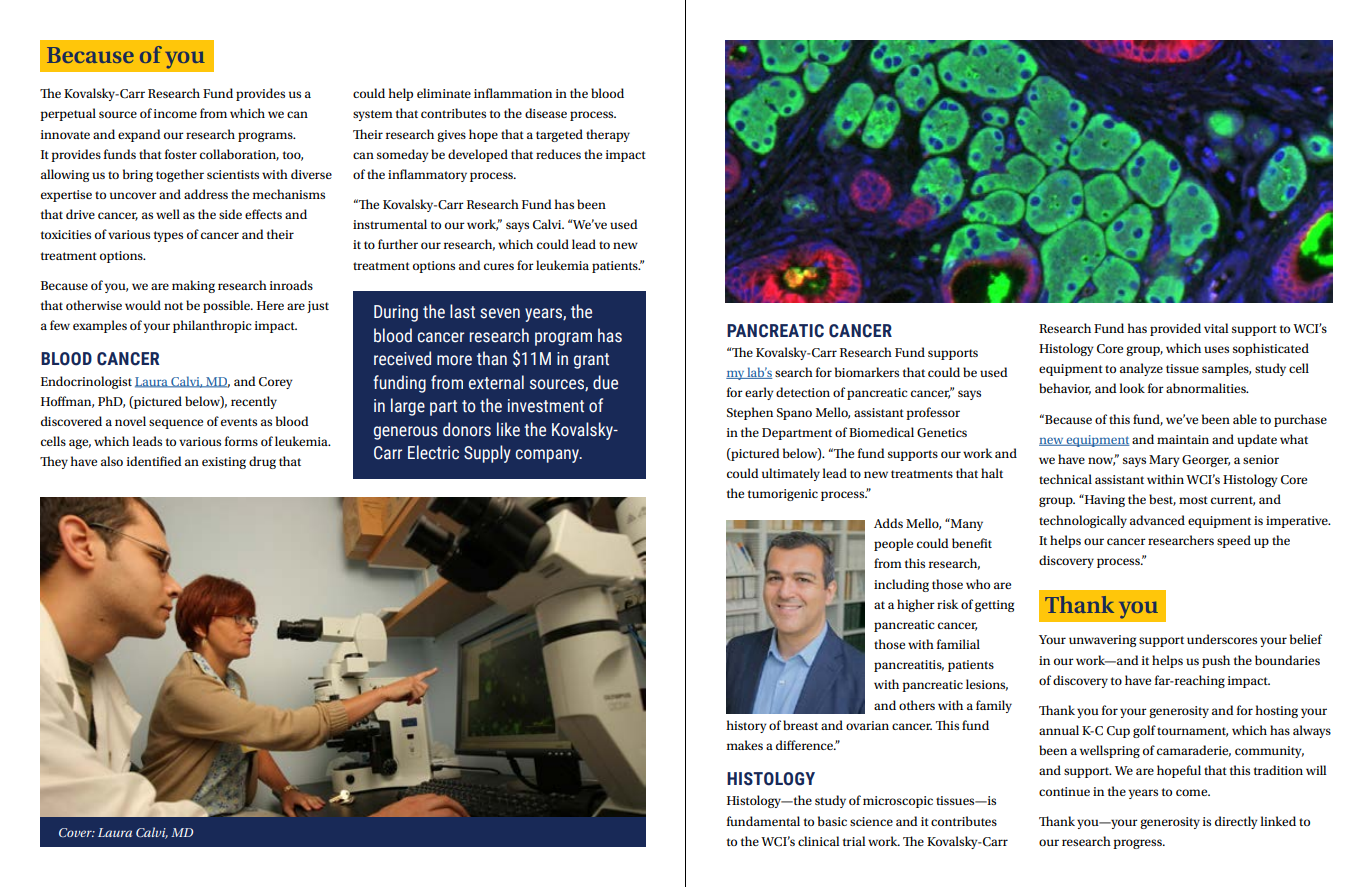  Describe the element at coordinates (745, 745) in the image. I see `makes` at that location.
